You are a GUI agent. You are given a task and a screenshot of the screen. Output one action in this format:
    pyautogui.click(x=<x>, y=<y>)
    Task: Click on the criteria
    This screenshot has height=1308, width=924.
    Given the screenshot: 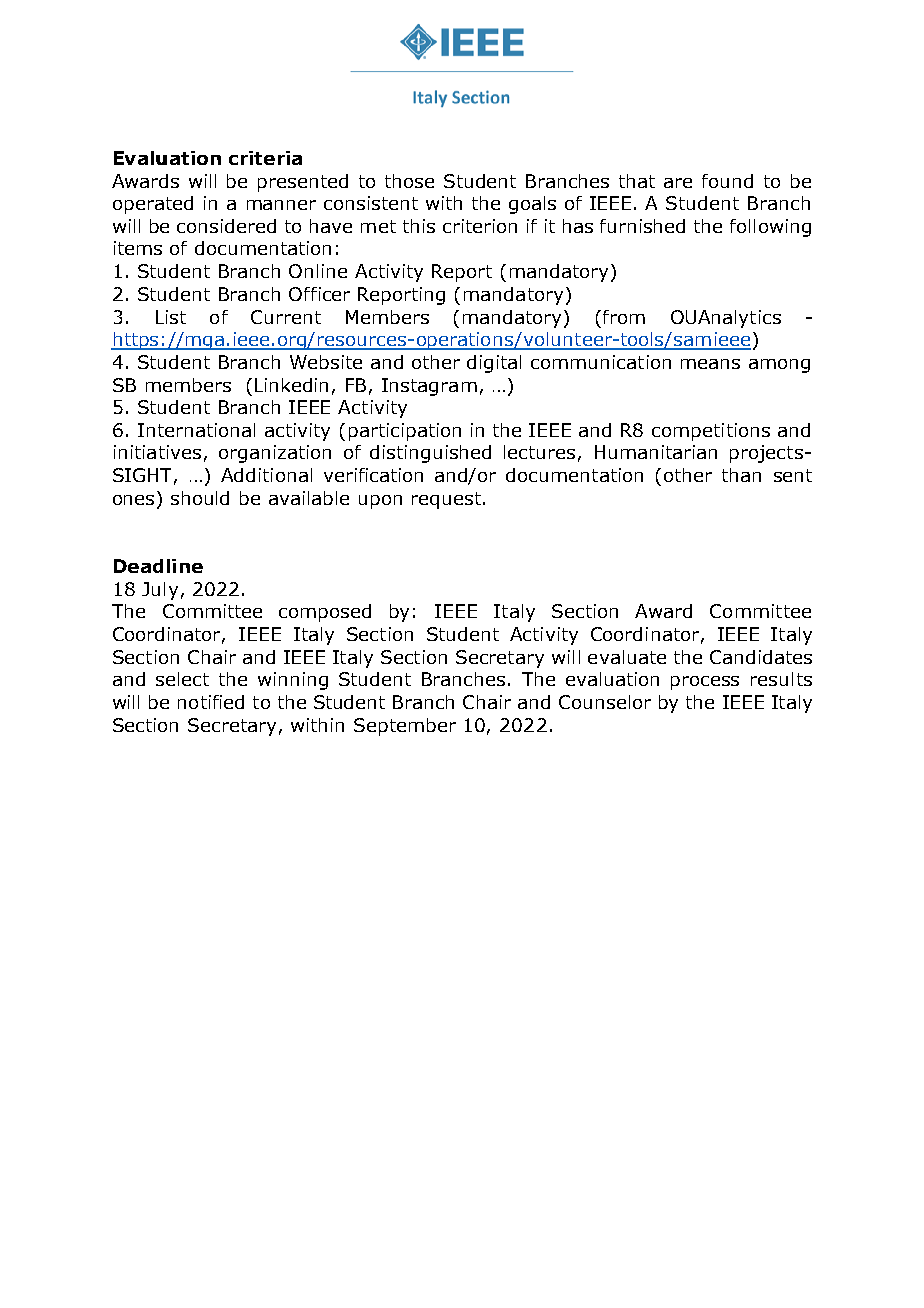 What is the action you would take?
    pyautogui.click(x=265, y=158)
